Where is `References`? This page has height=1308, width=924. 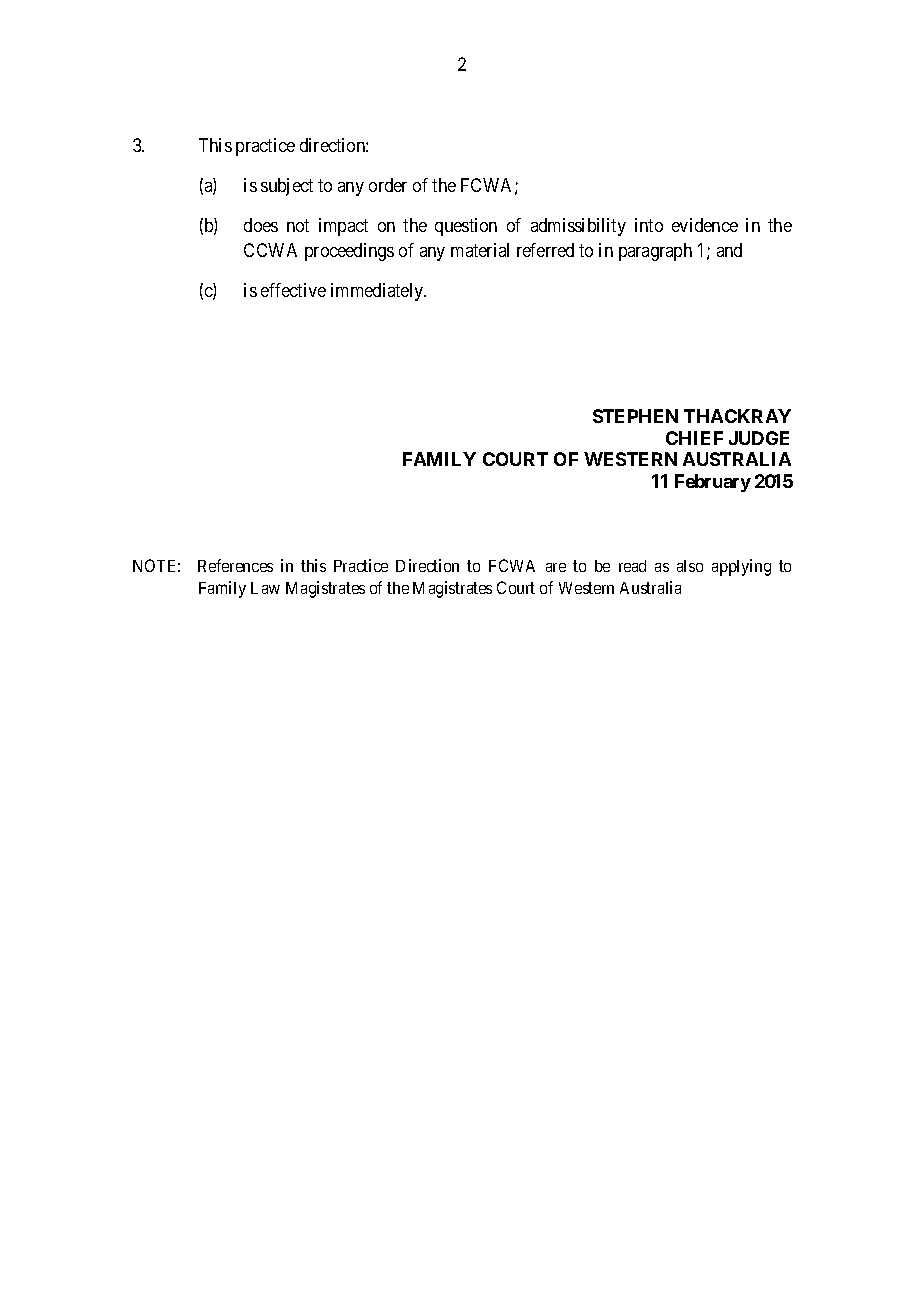
References is located at coordinates (235, 565).
